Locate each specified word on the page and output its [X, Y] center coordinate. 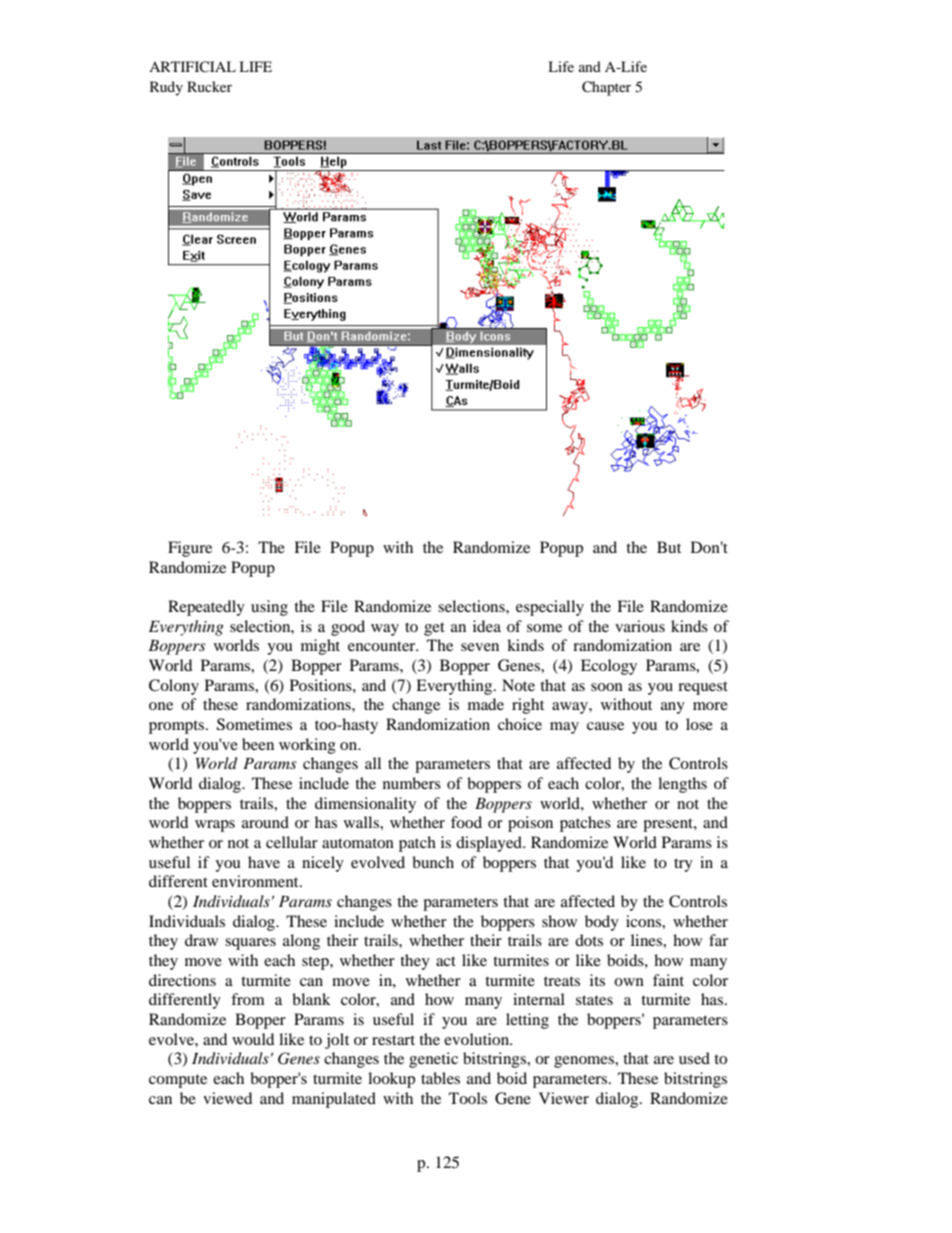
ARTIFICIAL [192, 67]
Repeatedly [206, 608]
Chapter [606, 88]
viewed [227, 1098]
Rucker [209, 86]
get [434, 629]
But [669, 547]
